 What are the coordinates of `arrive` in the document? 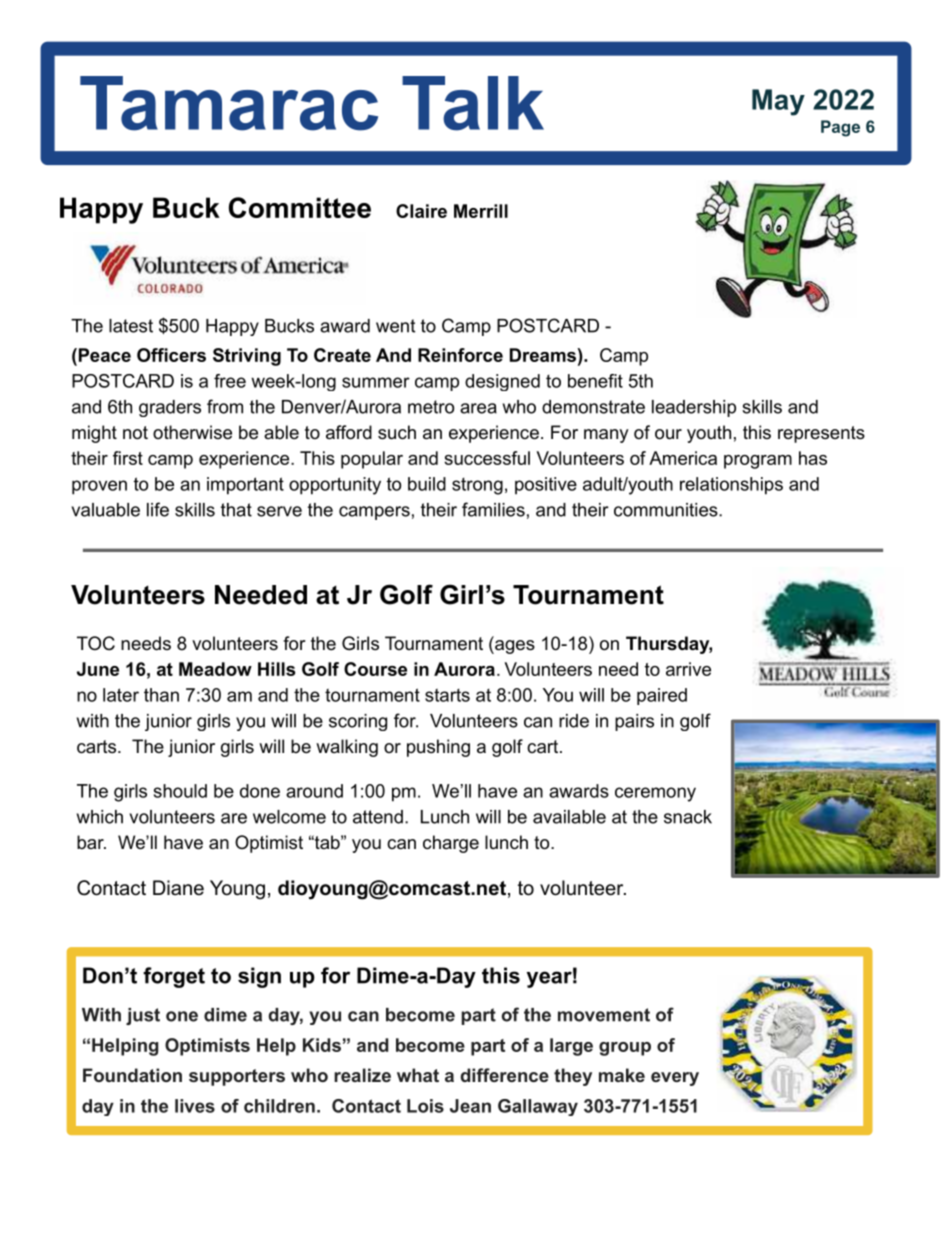 It's located at (688, 669).
